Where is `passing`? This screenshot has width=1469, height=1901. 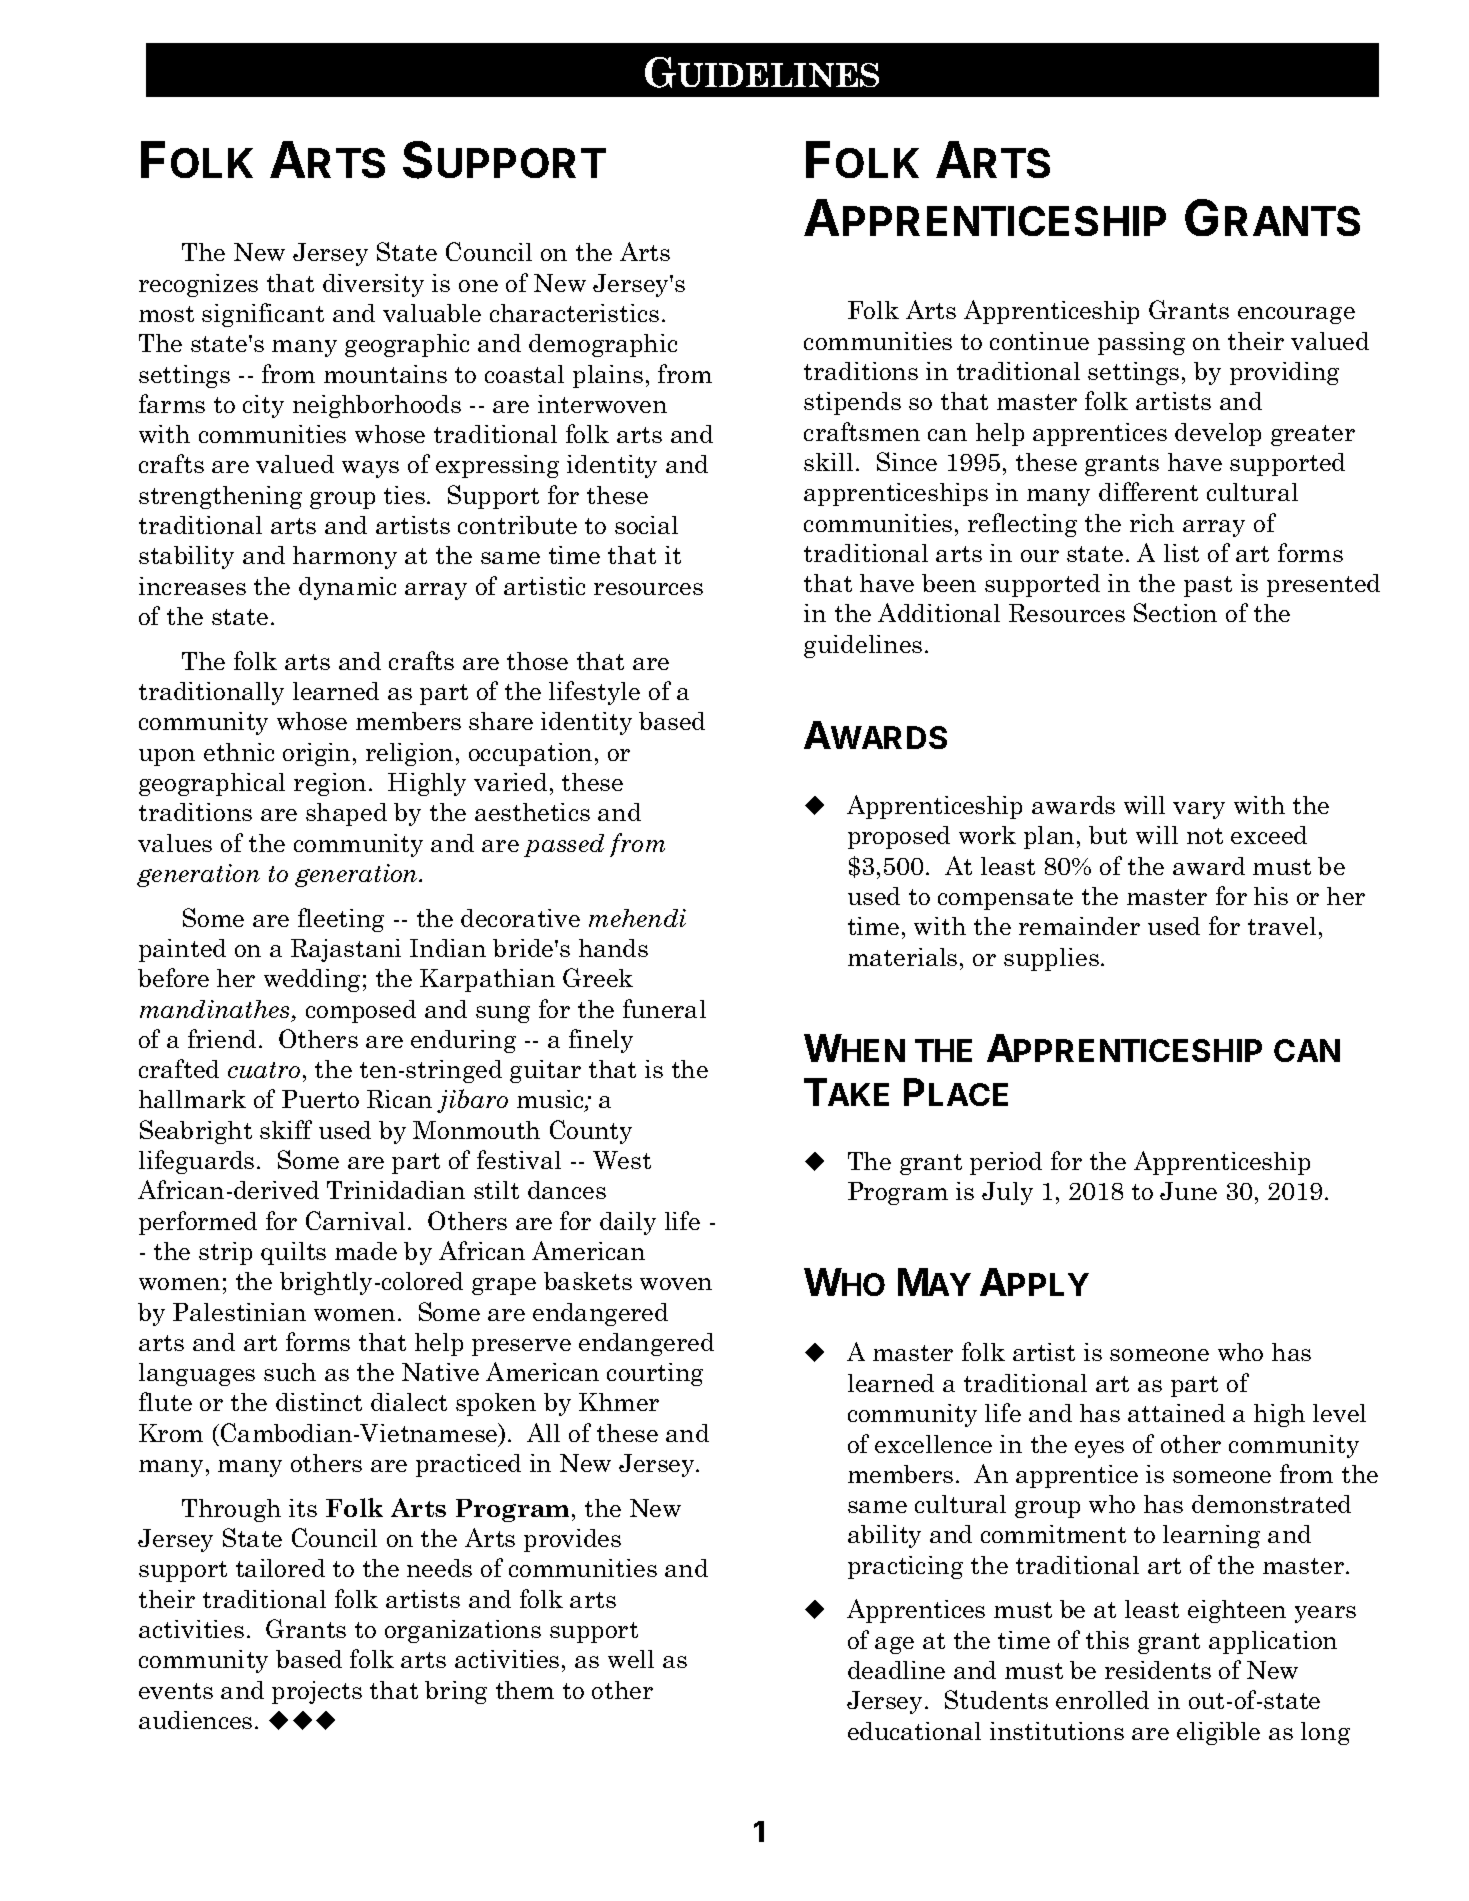 passing is located at coordinates (1141, 343).
